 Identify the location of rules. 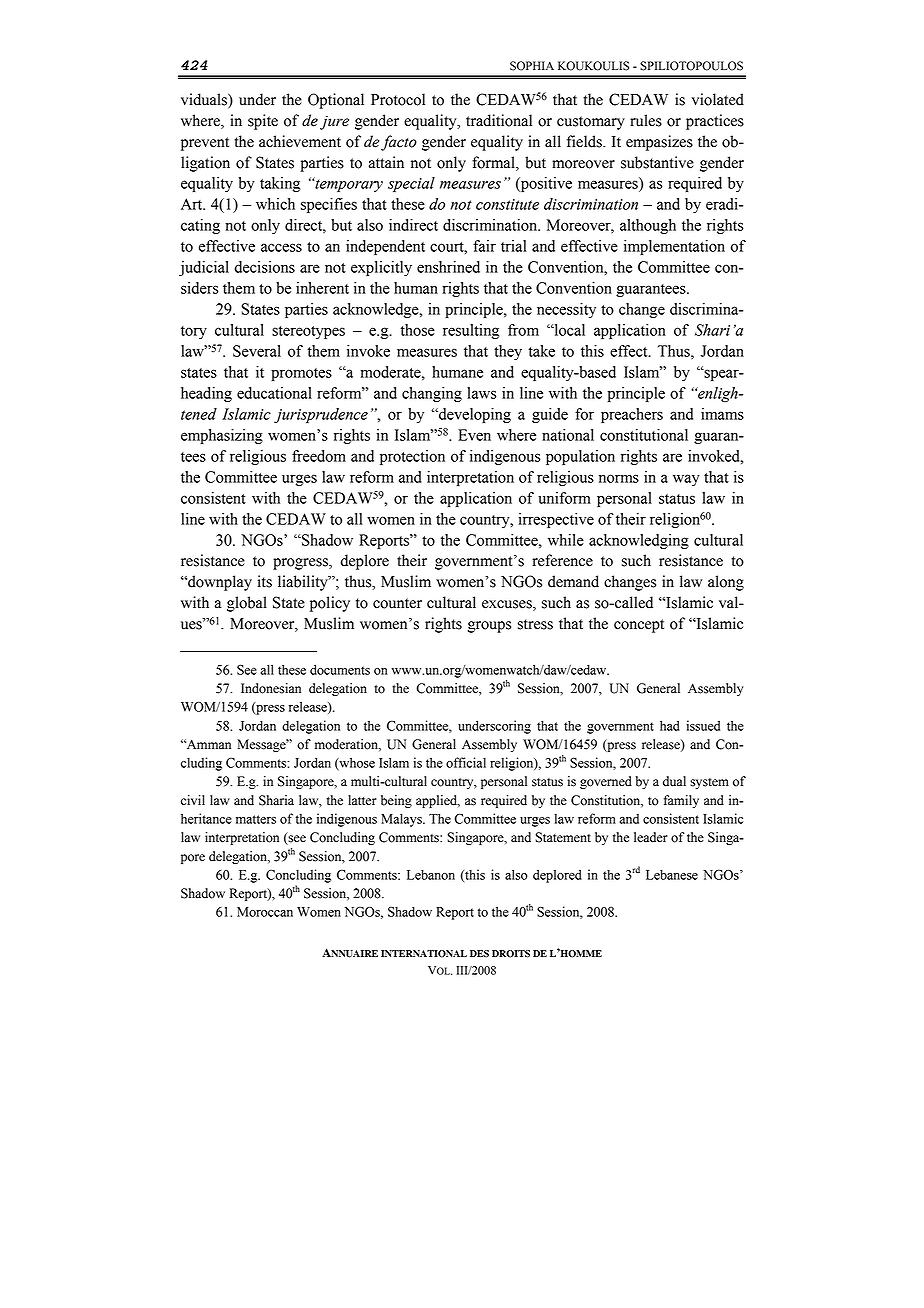
(646, 120).
